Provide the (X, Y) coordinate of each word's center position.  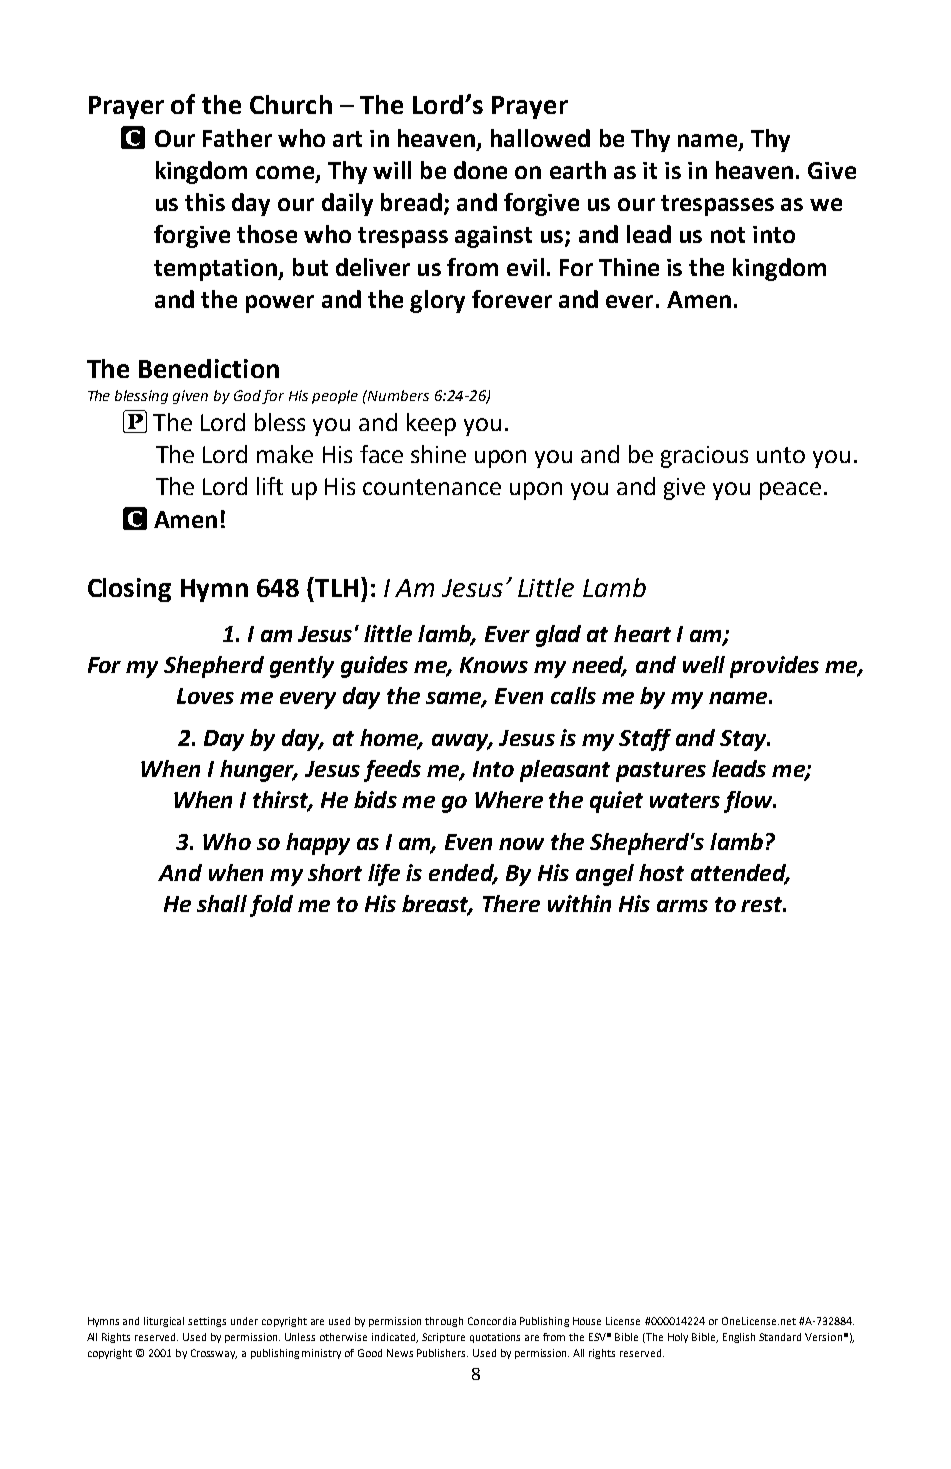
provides (774, 667)
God (248, 397)
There (511, 903)
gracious (704, 457)
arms (682, 906)
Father (237, 138)
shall (222, 903)
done (480, 170)
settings (207, 1322)
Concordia (492, 1321)
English (739, 1338)
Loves (205, 696)
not (728, 235)
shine (438, 454)
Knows (494, 665)
